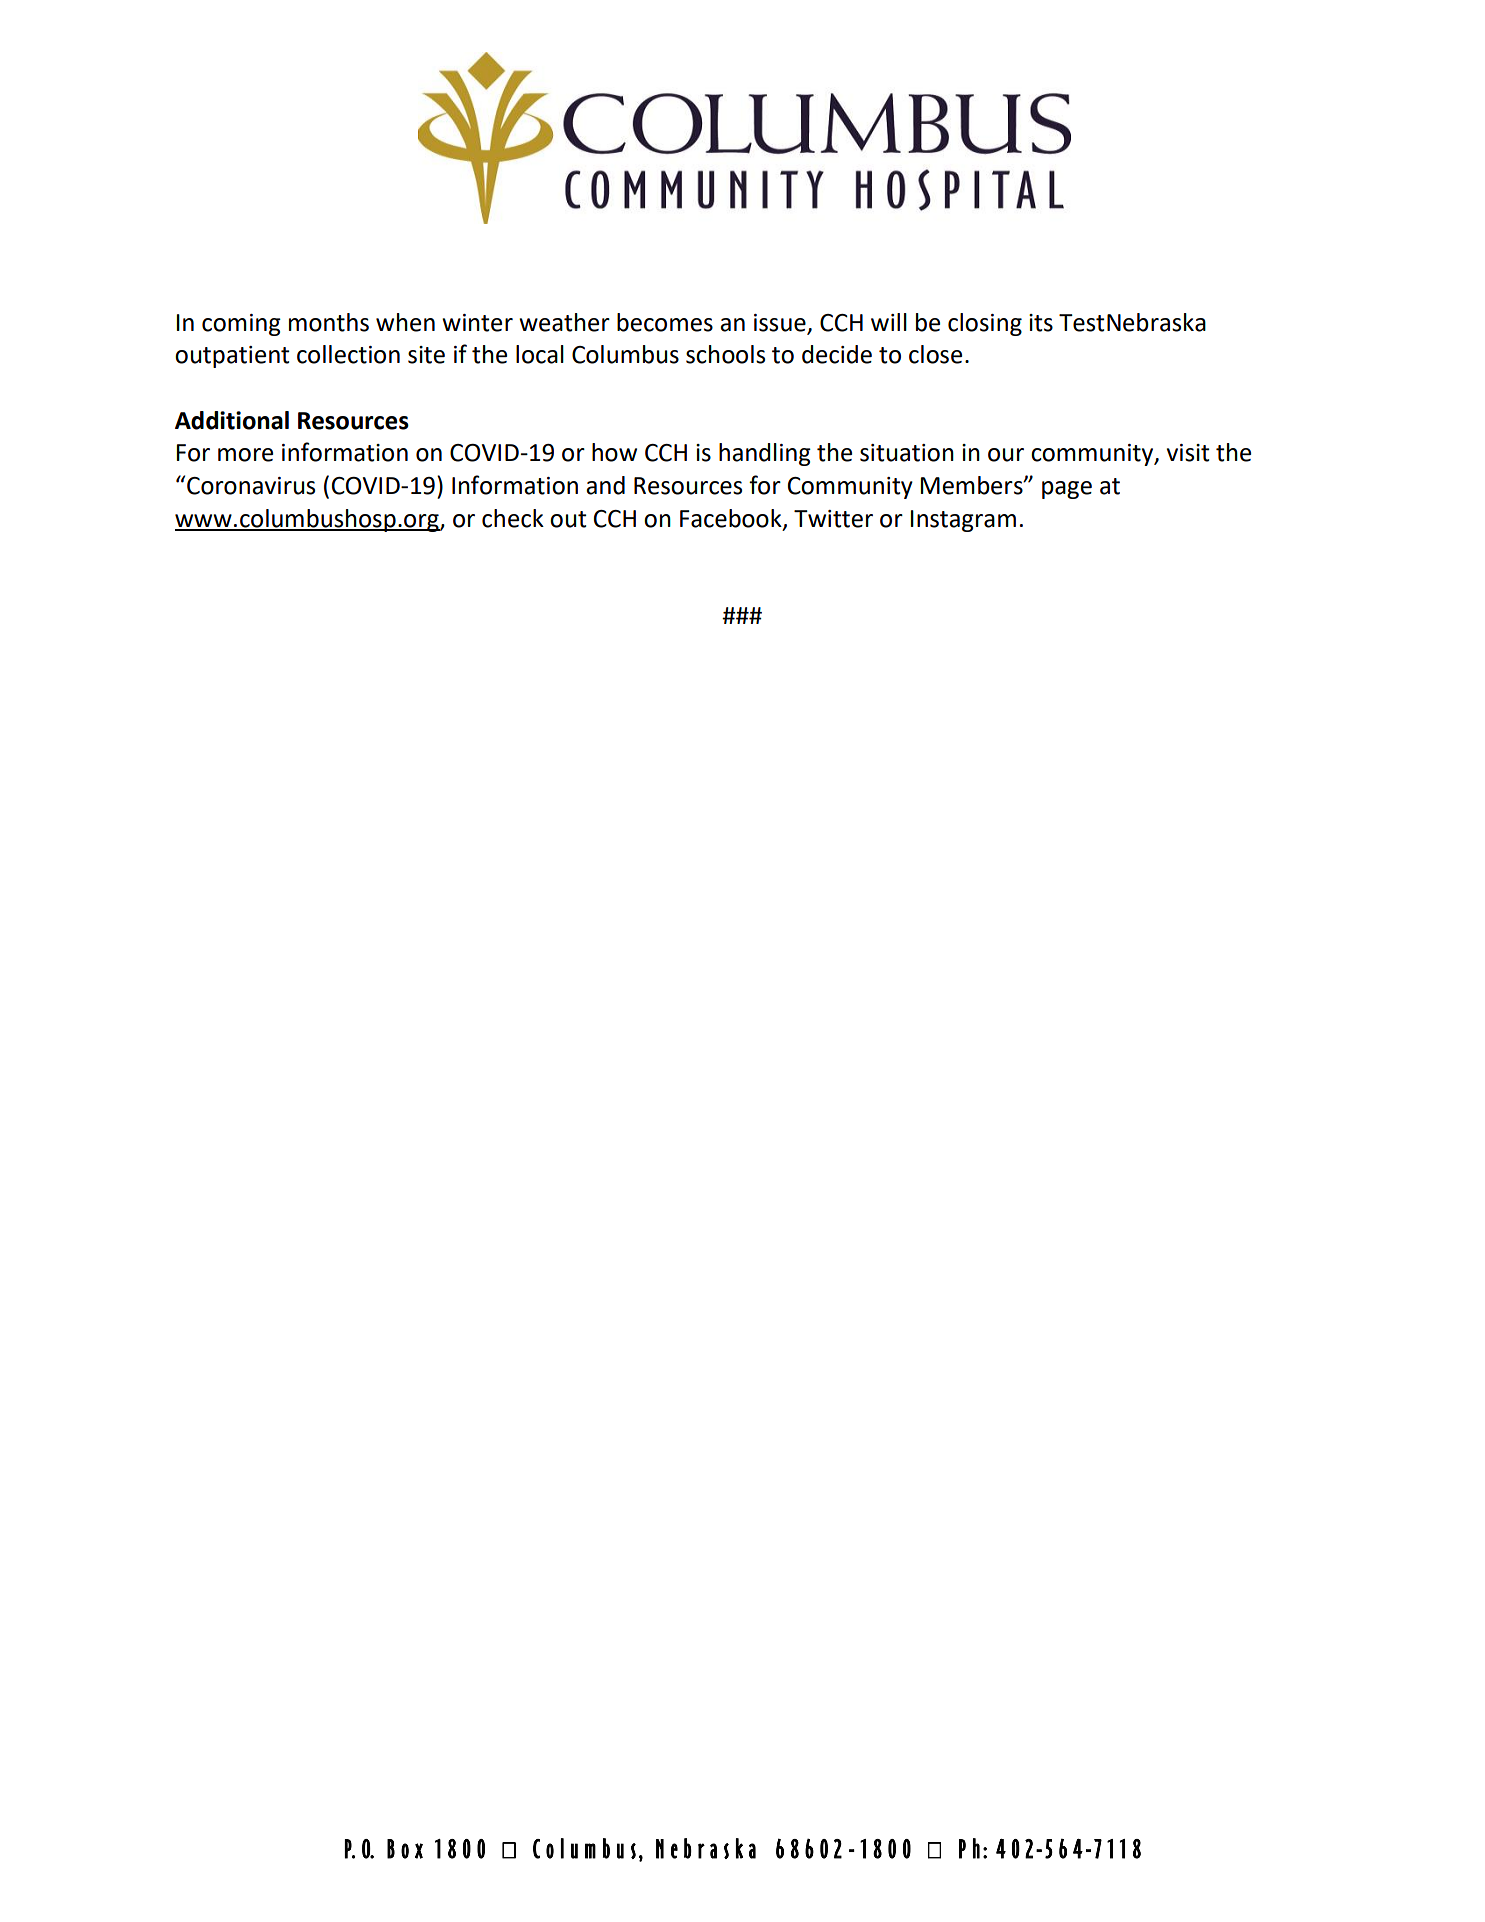 This screenshot has width=1485, height=1922. What do you see at coordinates (614, 452) in the screenshot?
I see `how` at bounding box center [614, 452].
